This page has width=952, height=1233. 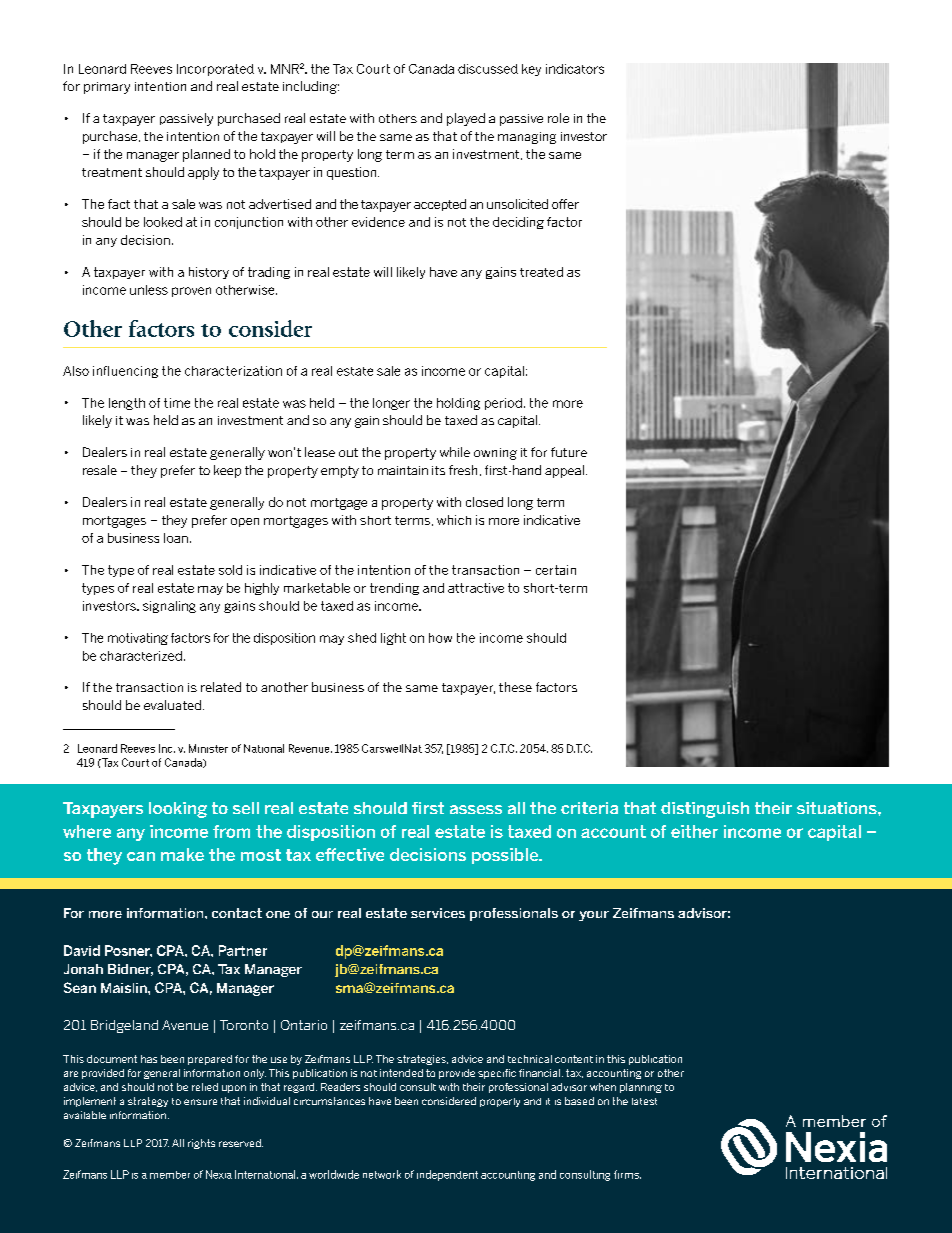 I want to click on distinguish, so click(x=705, y=810).
